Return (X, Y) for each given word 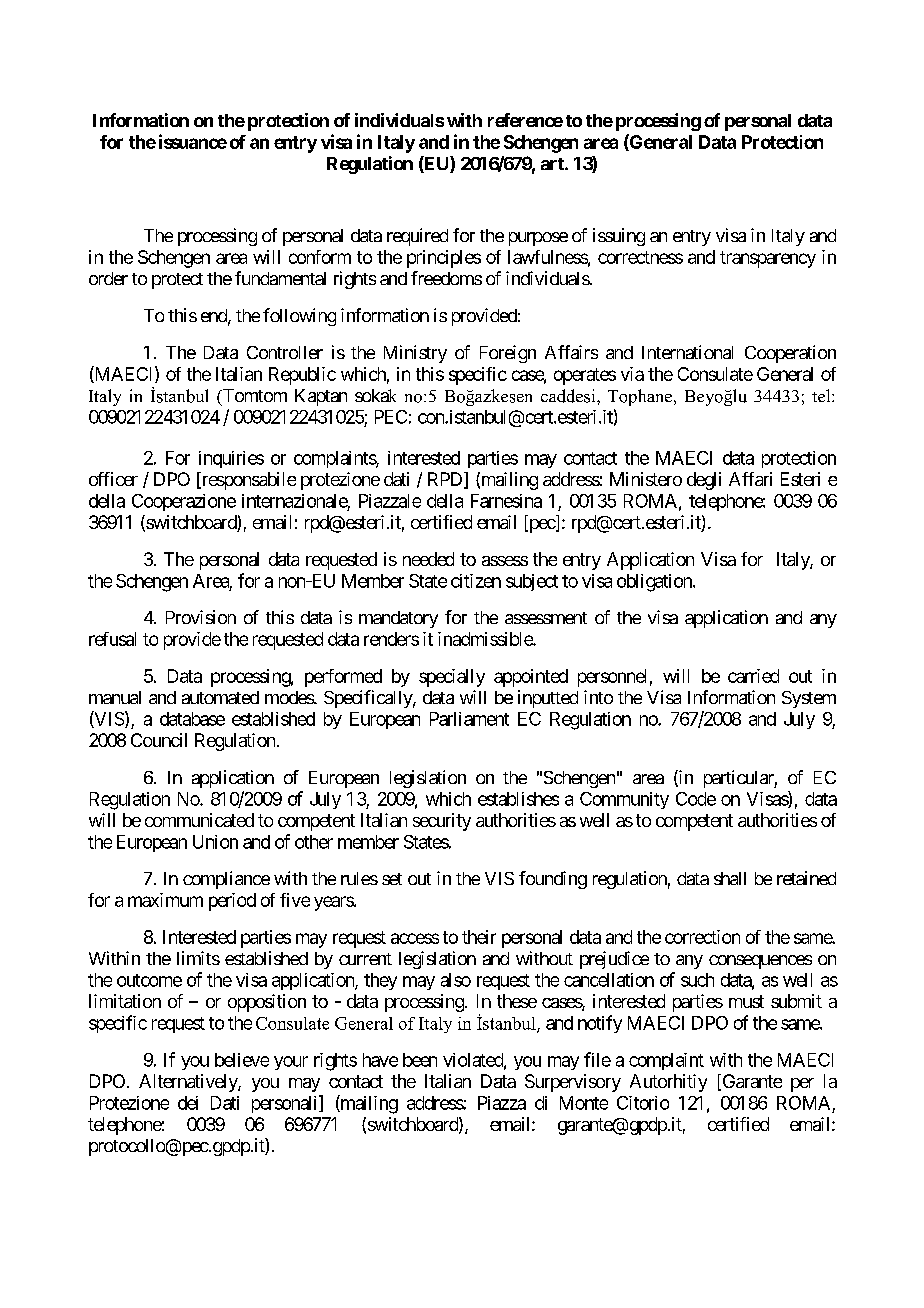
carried (753, 676)
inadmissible (486, 639)
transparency (768, 259)
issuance (193, 141)
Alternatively (189, 1083)
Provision (201, 617)
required (417, 237)
